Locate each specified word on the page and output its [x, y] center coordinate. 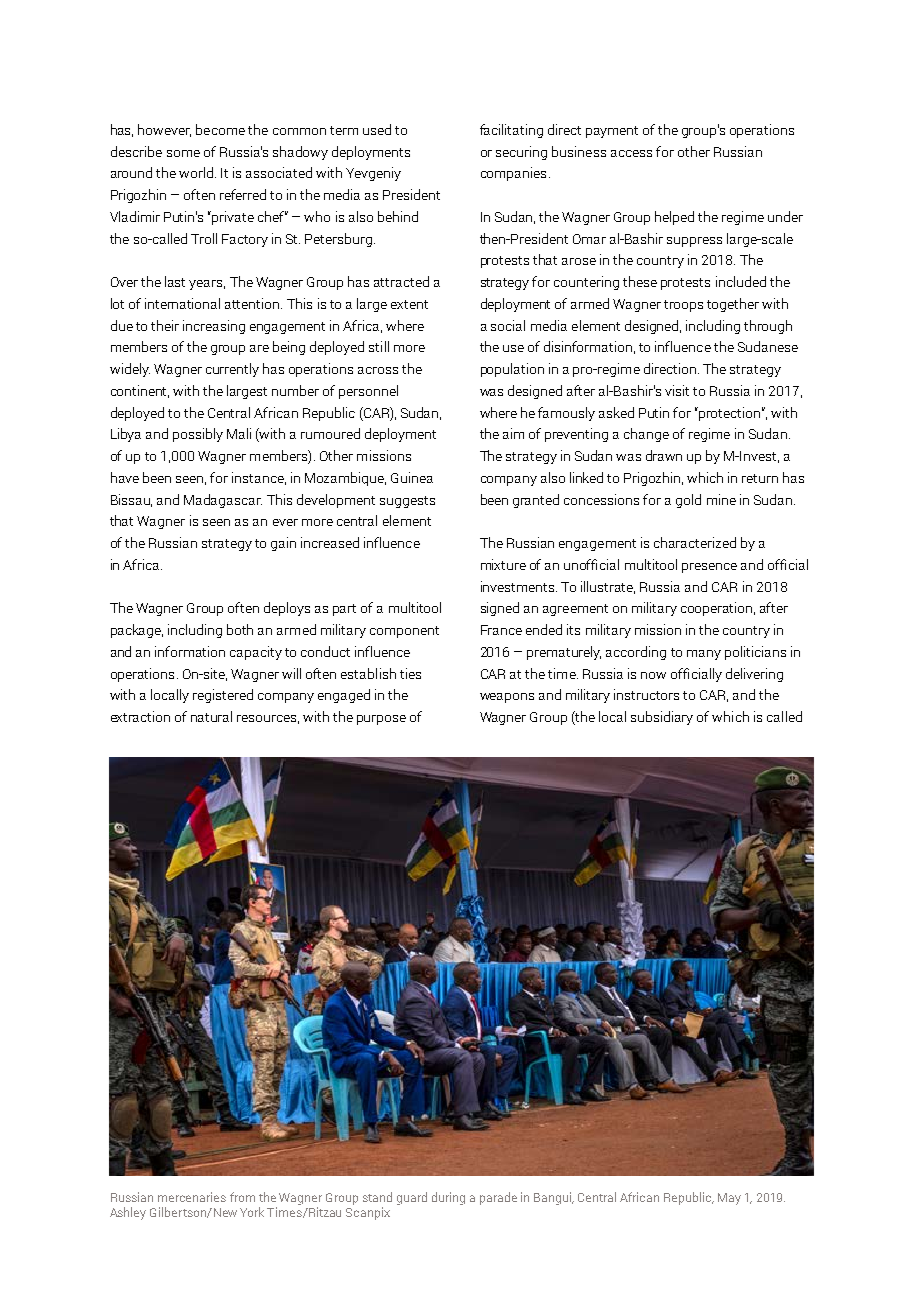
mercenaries [192, 1197]
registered [223, 696]
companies [513, 174]
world [196, 172]
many [704, 655]
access [631, 153]
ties [410, 673]
